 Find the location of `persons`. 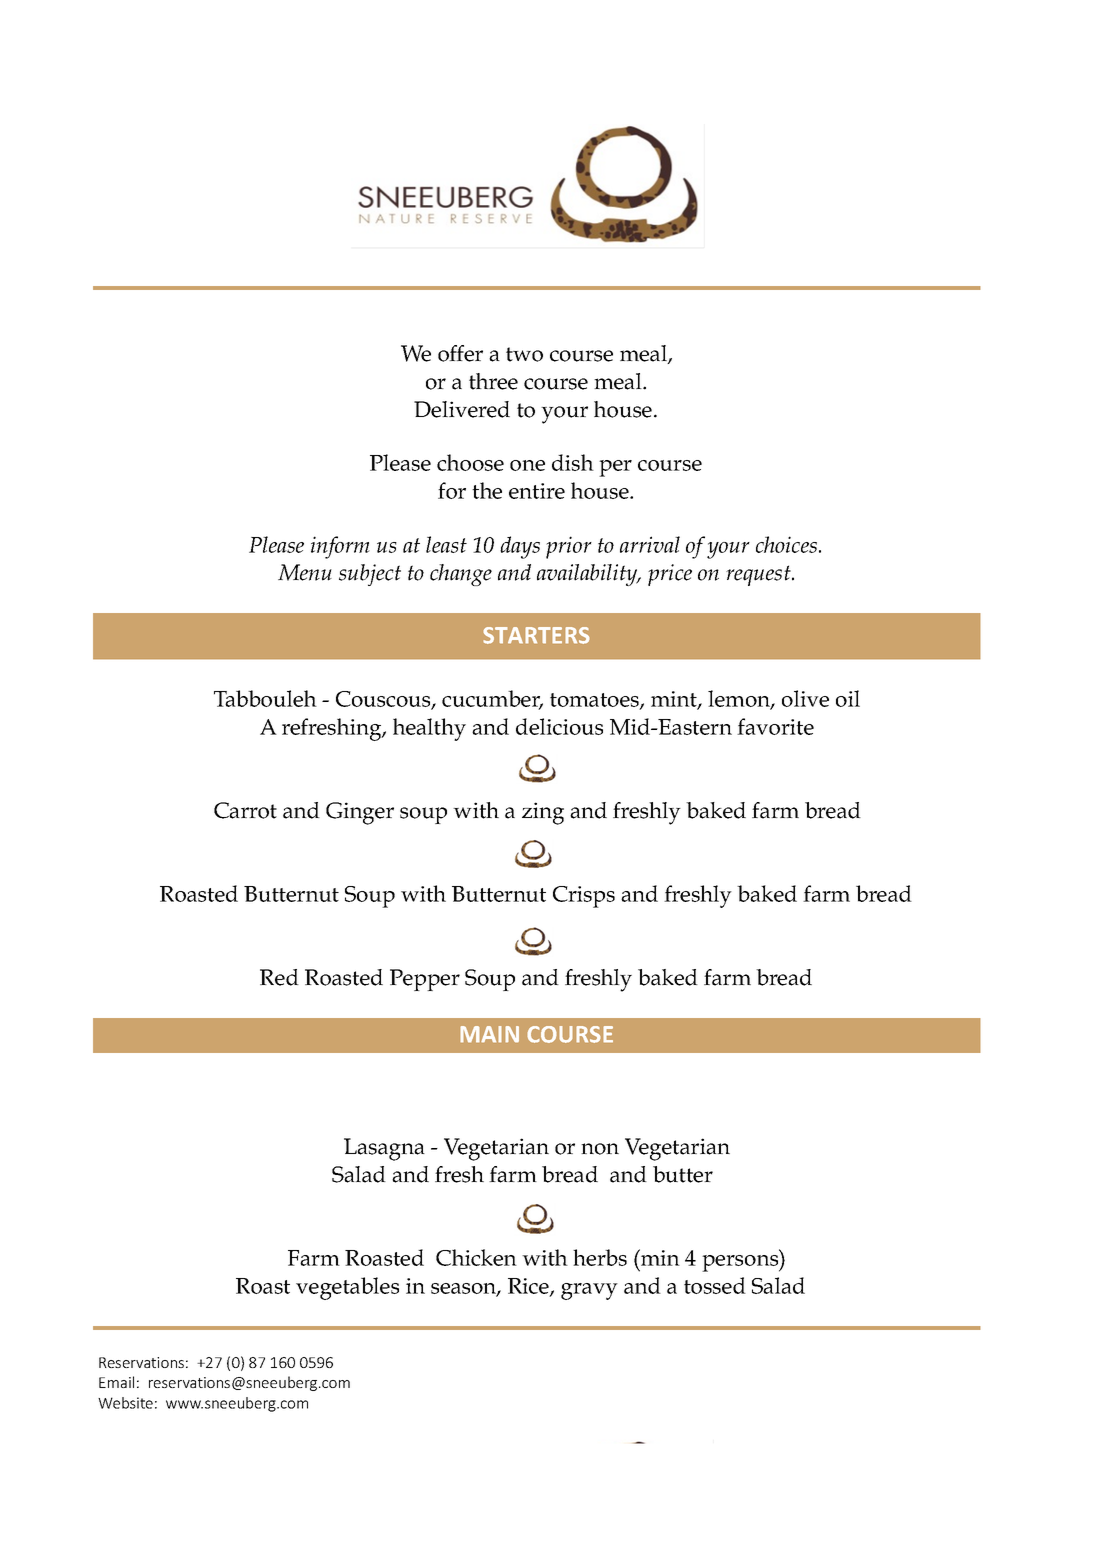

persons is located at coordinates (741, 1263).
